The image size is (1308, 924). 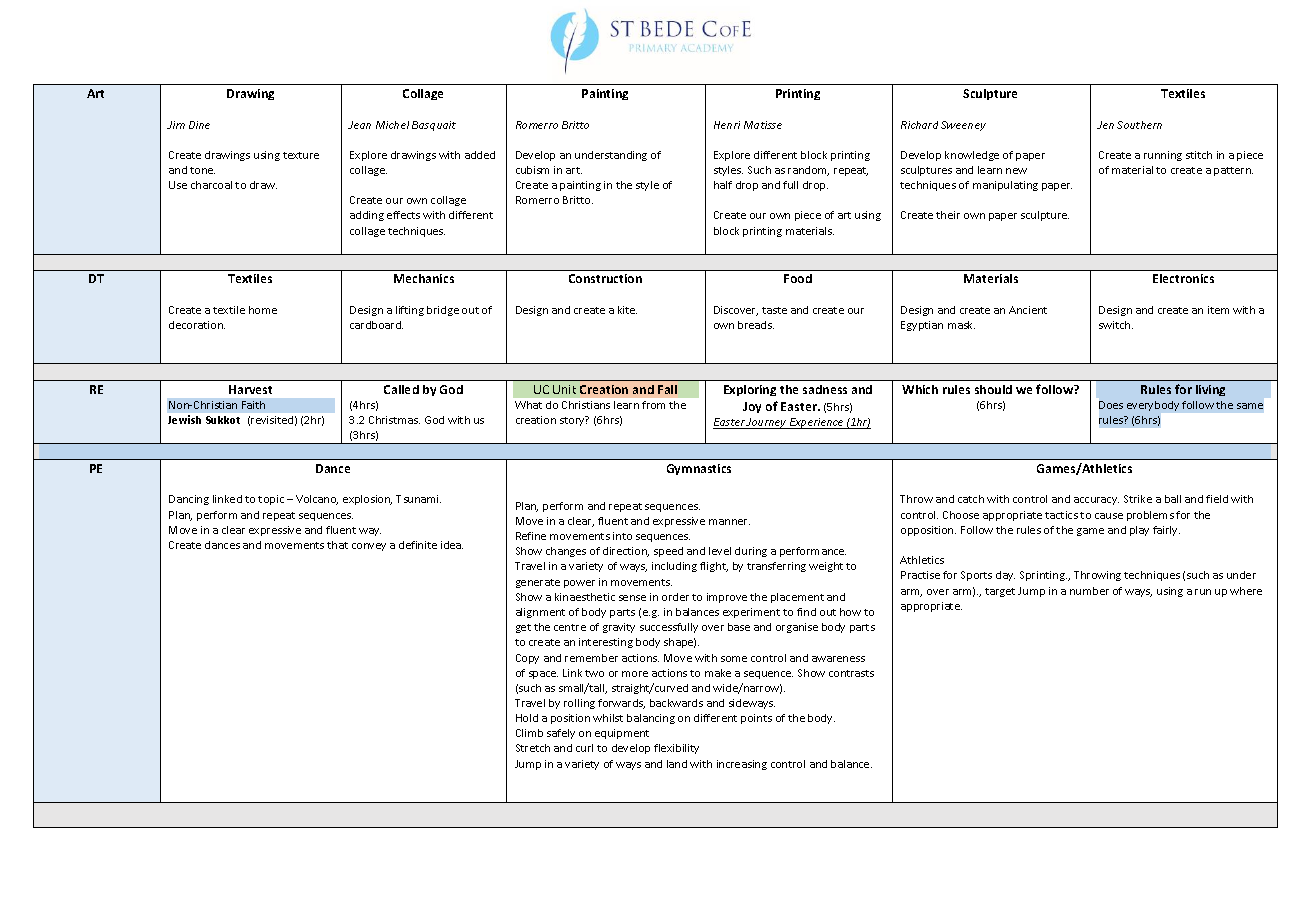 I want to click on flexibility, so click(x=676, y=749).
